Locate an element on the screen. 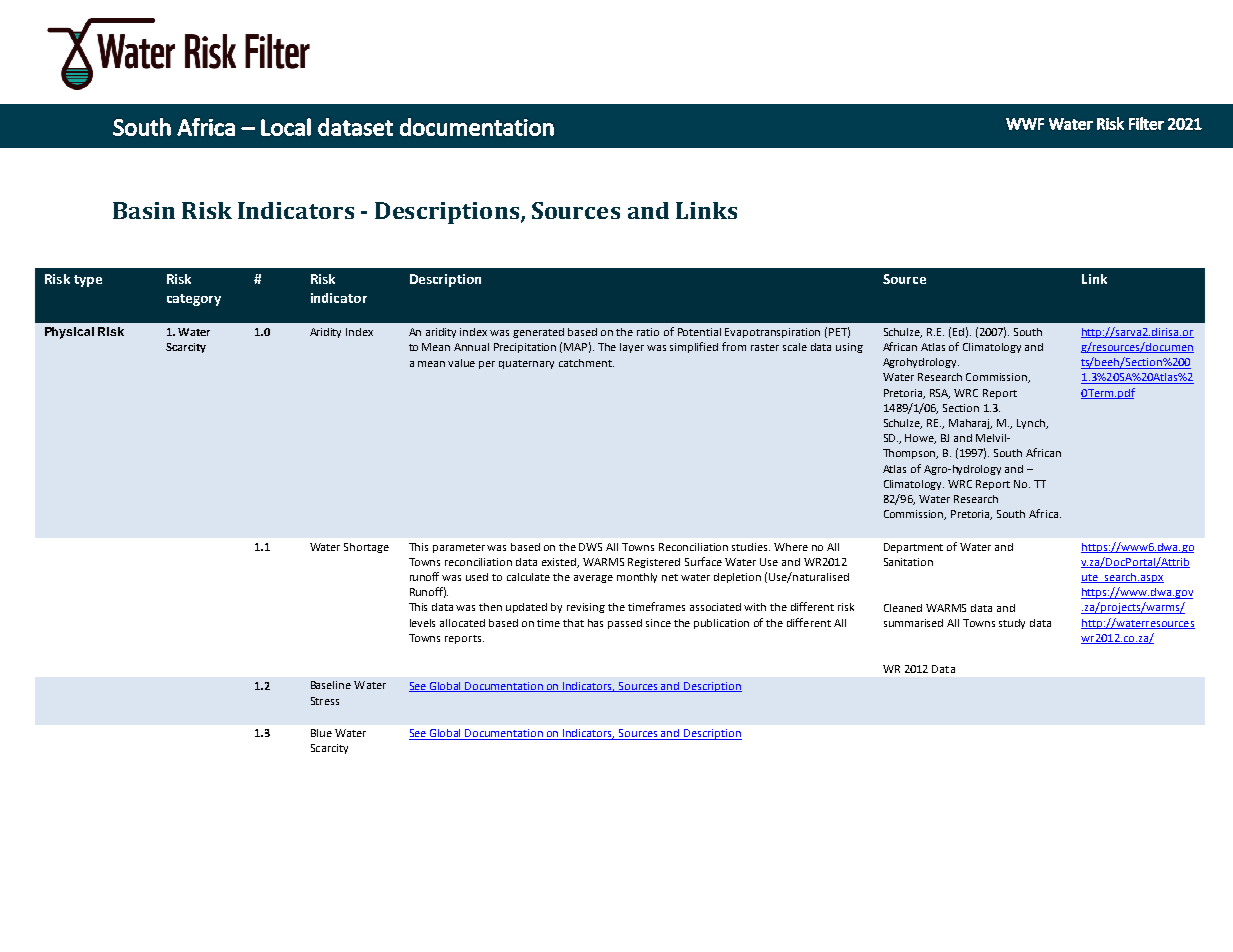  Department is located at coordinates (913, 548).
